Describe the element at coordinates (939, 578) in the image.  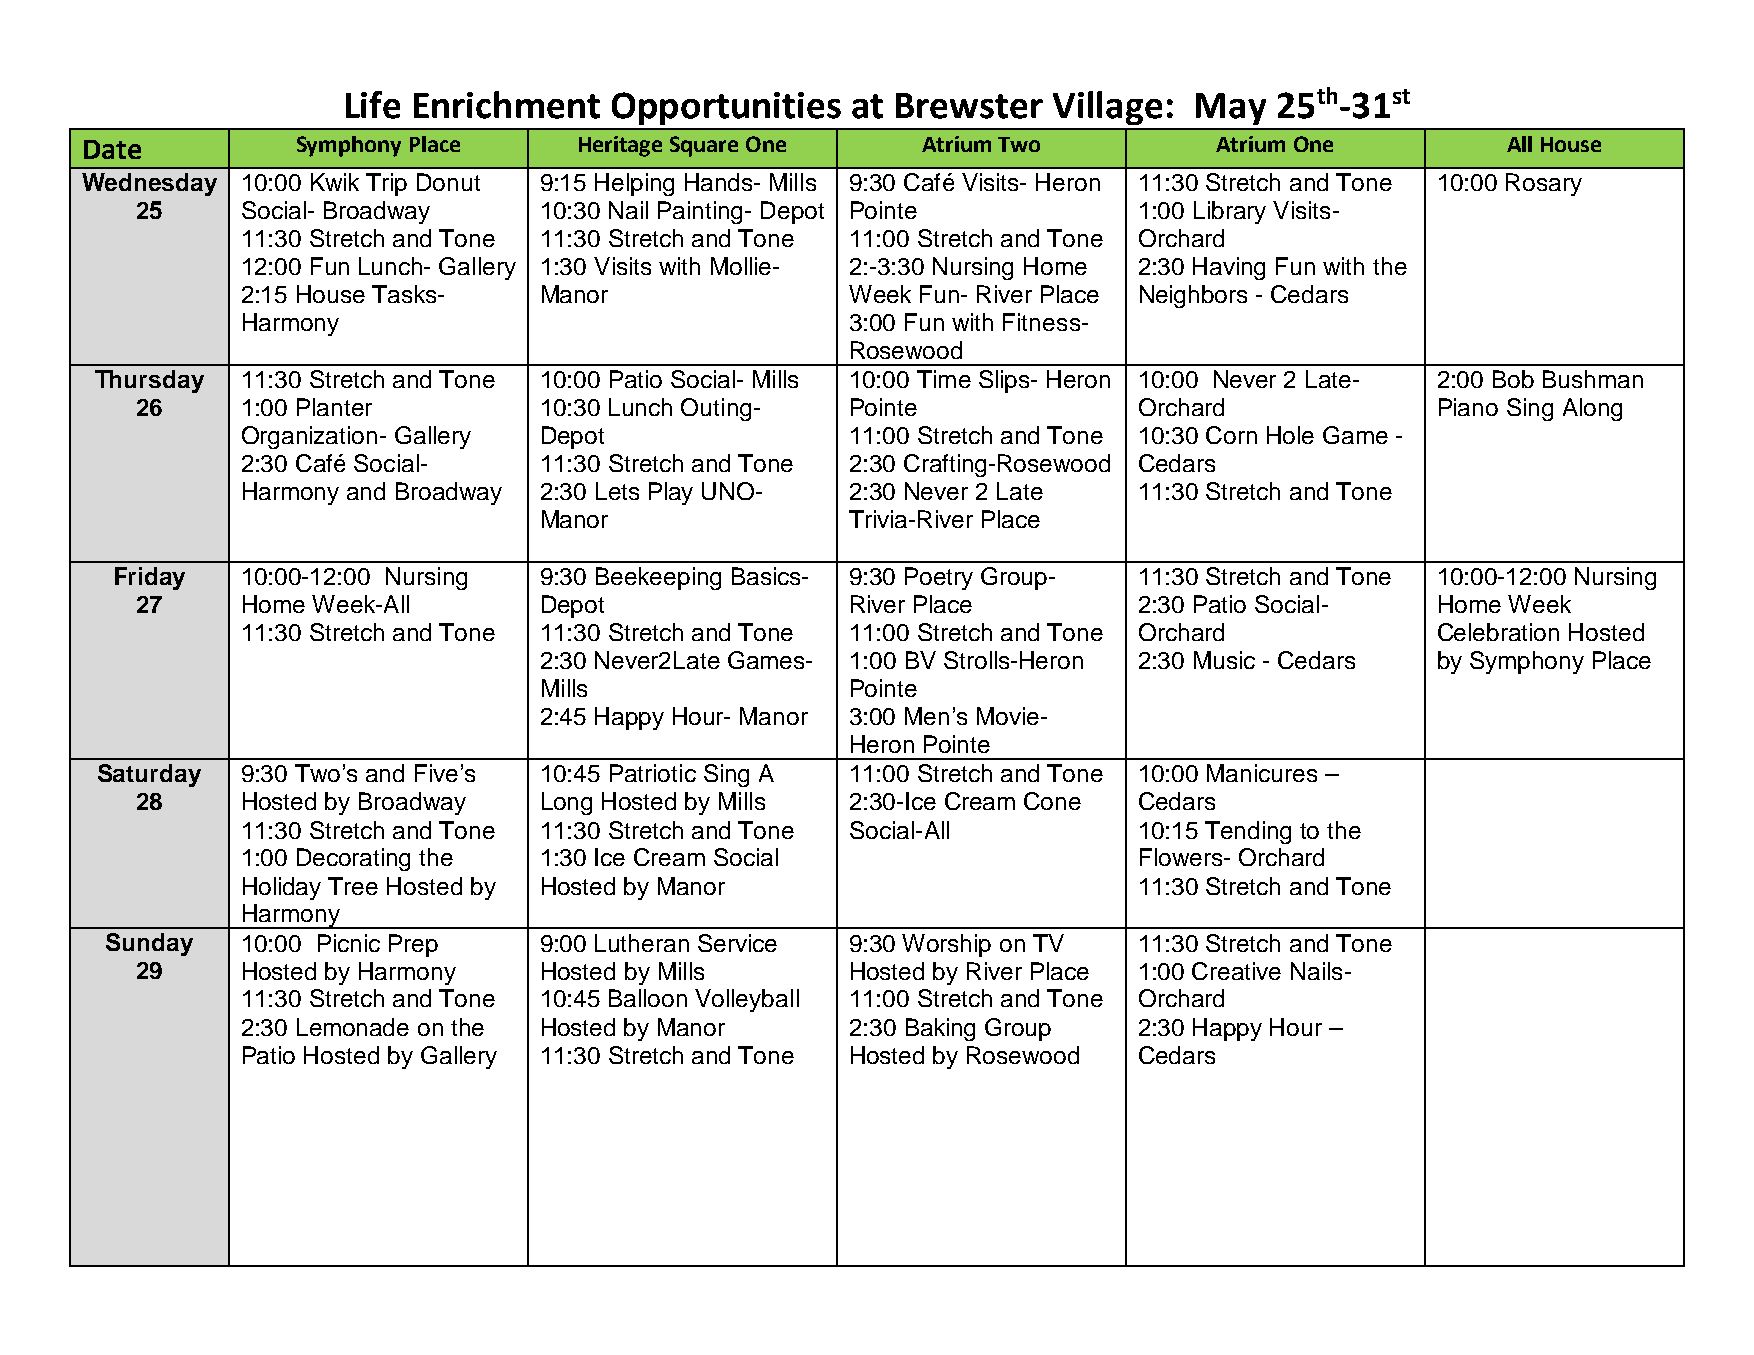
I see `Poetry` at that location.
